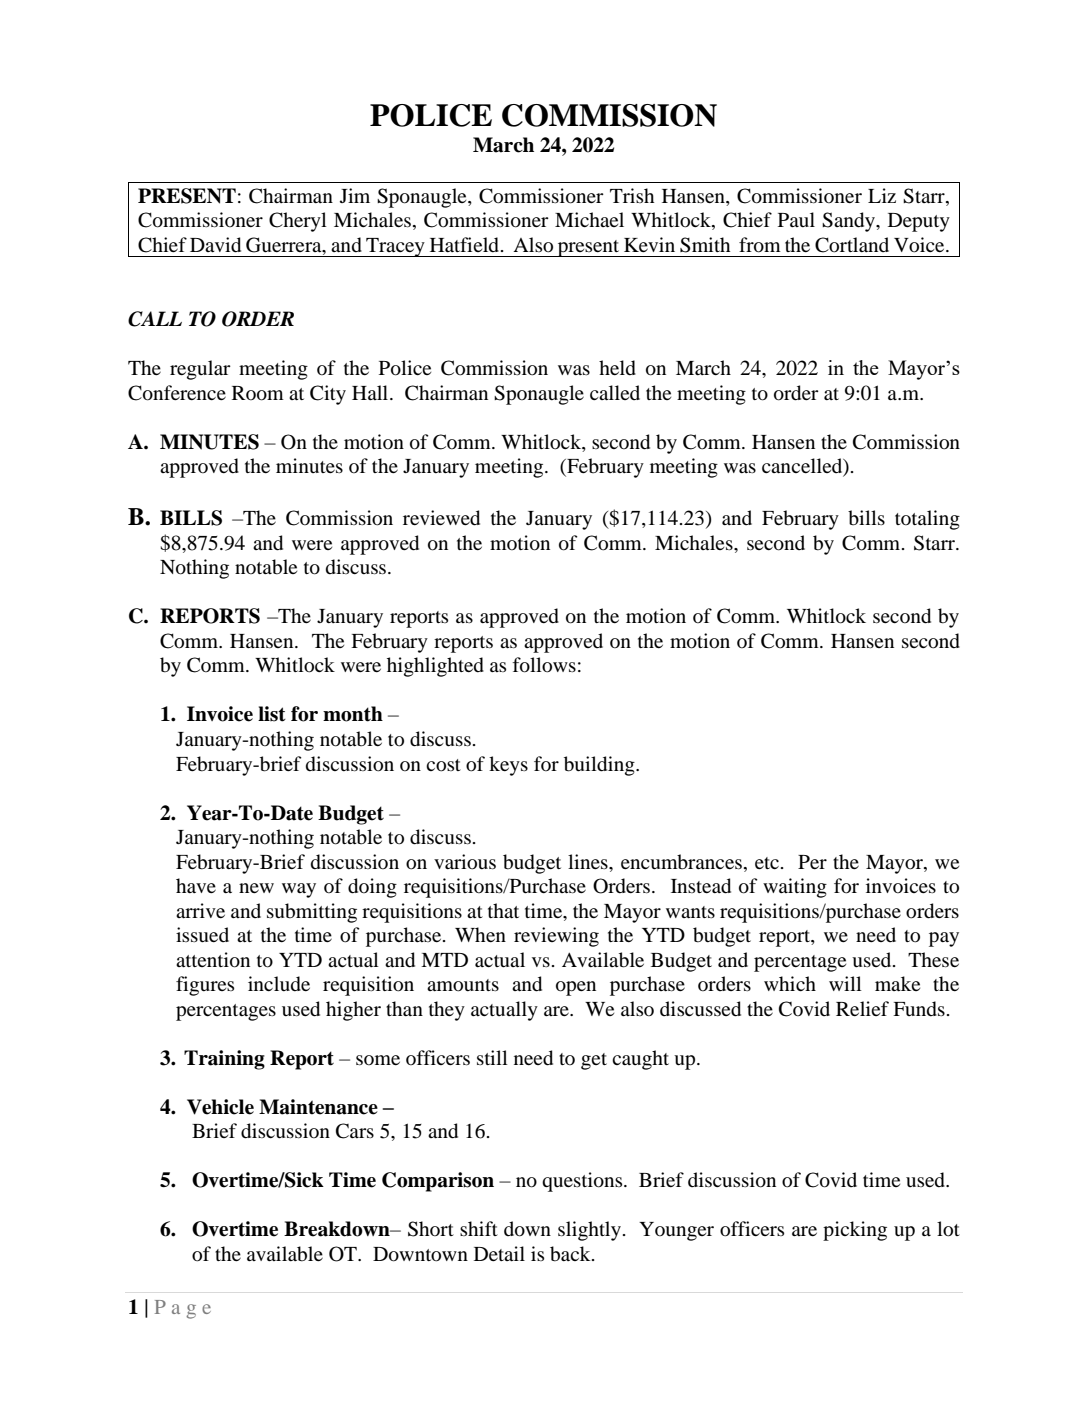  I want to click on list, so click(272, 714).
